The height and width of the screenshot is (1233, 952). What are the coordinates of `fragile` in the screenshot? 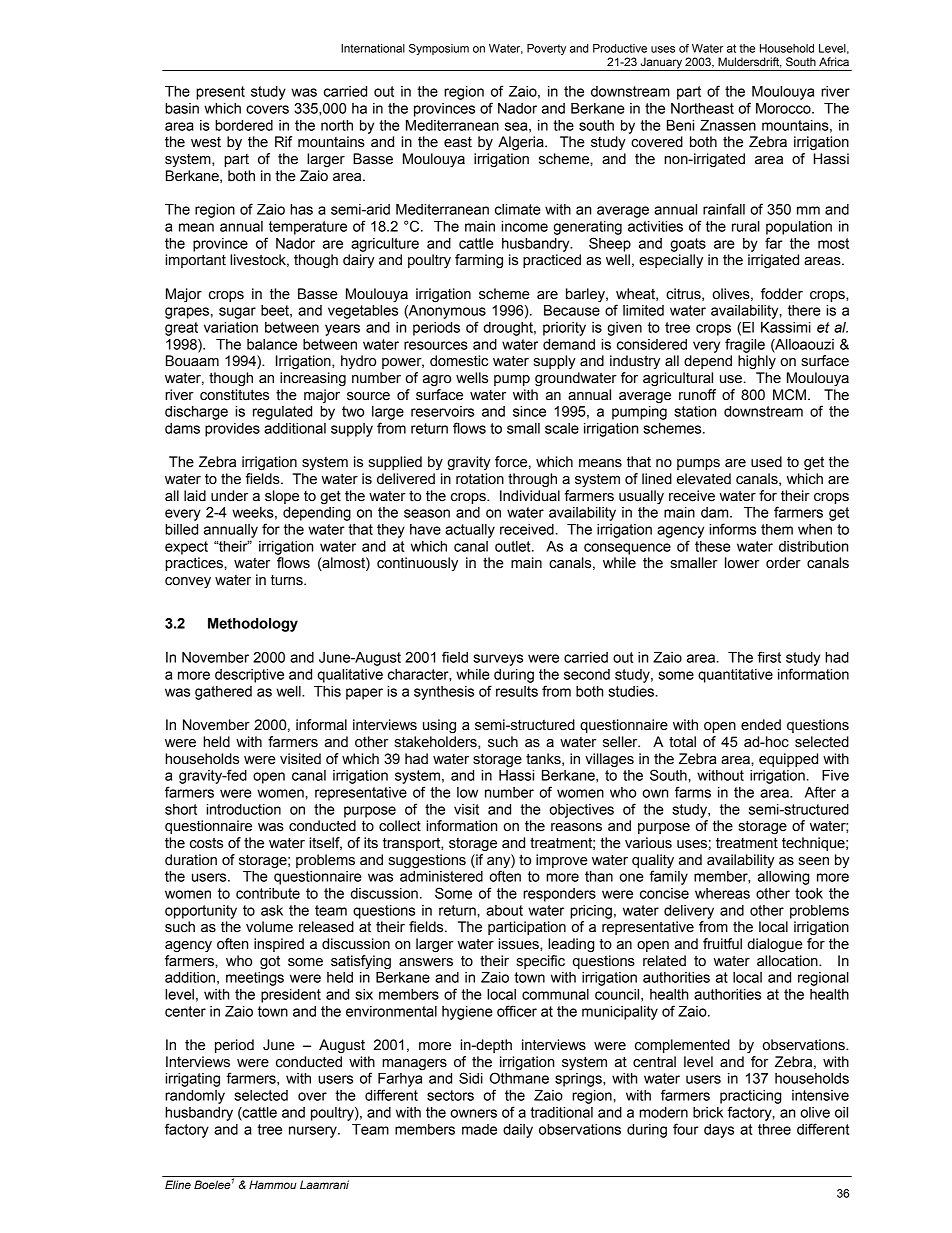 It's located at (745, 345).
